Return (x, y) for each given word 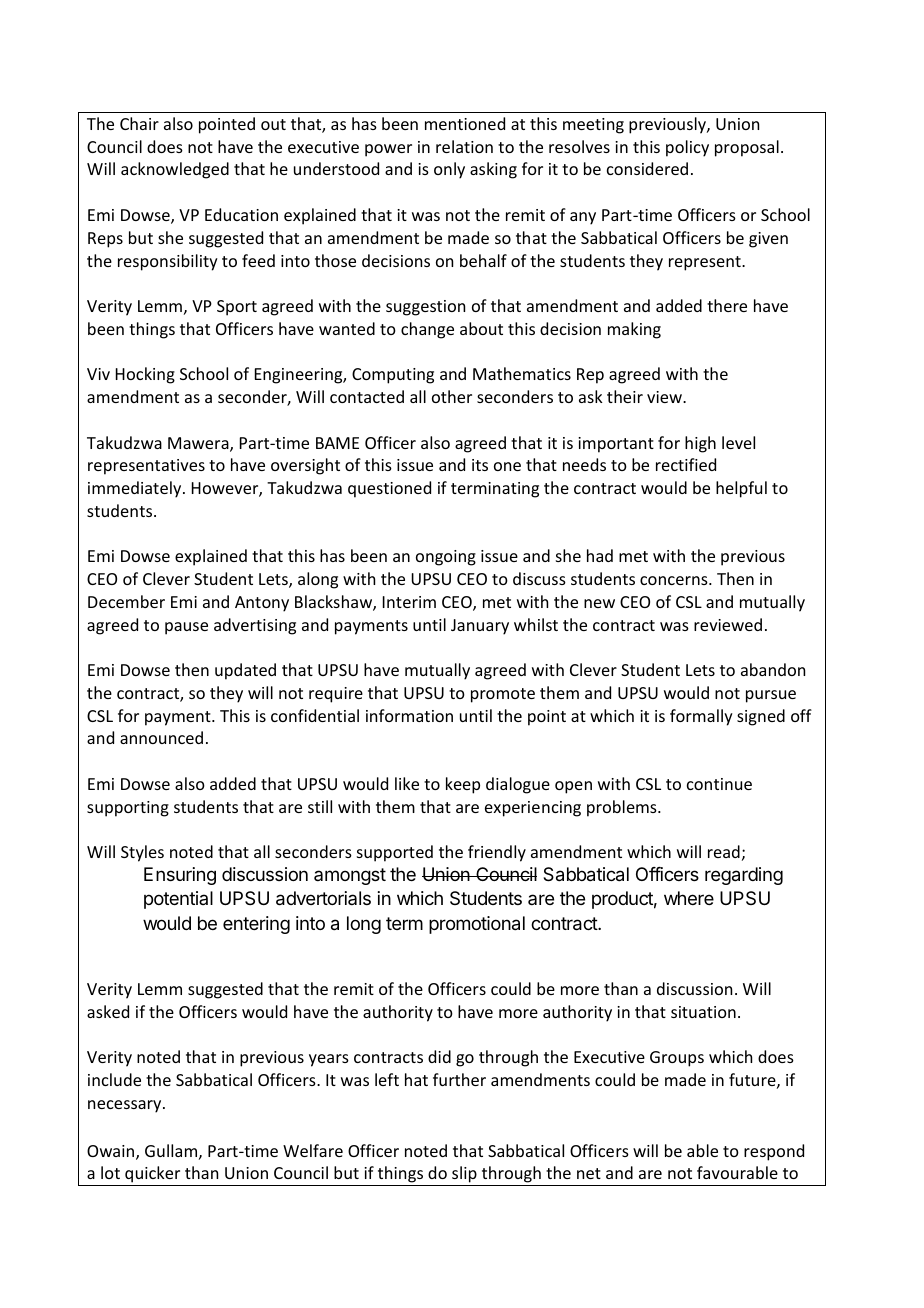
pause (186, 628)
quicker (153, 1176)
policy (687, 148)
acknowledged (175, 170)
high (700, 444)
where (689, 898)
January (480, 627)
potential (178, 900)
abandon (773, 669)
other (452, 396)
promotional (477, 925)
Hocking (145, 375)
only (449, 170)
